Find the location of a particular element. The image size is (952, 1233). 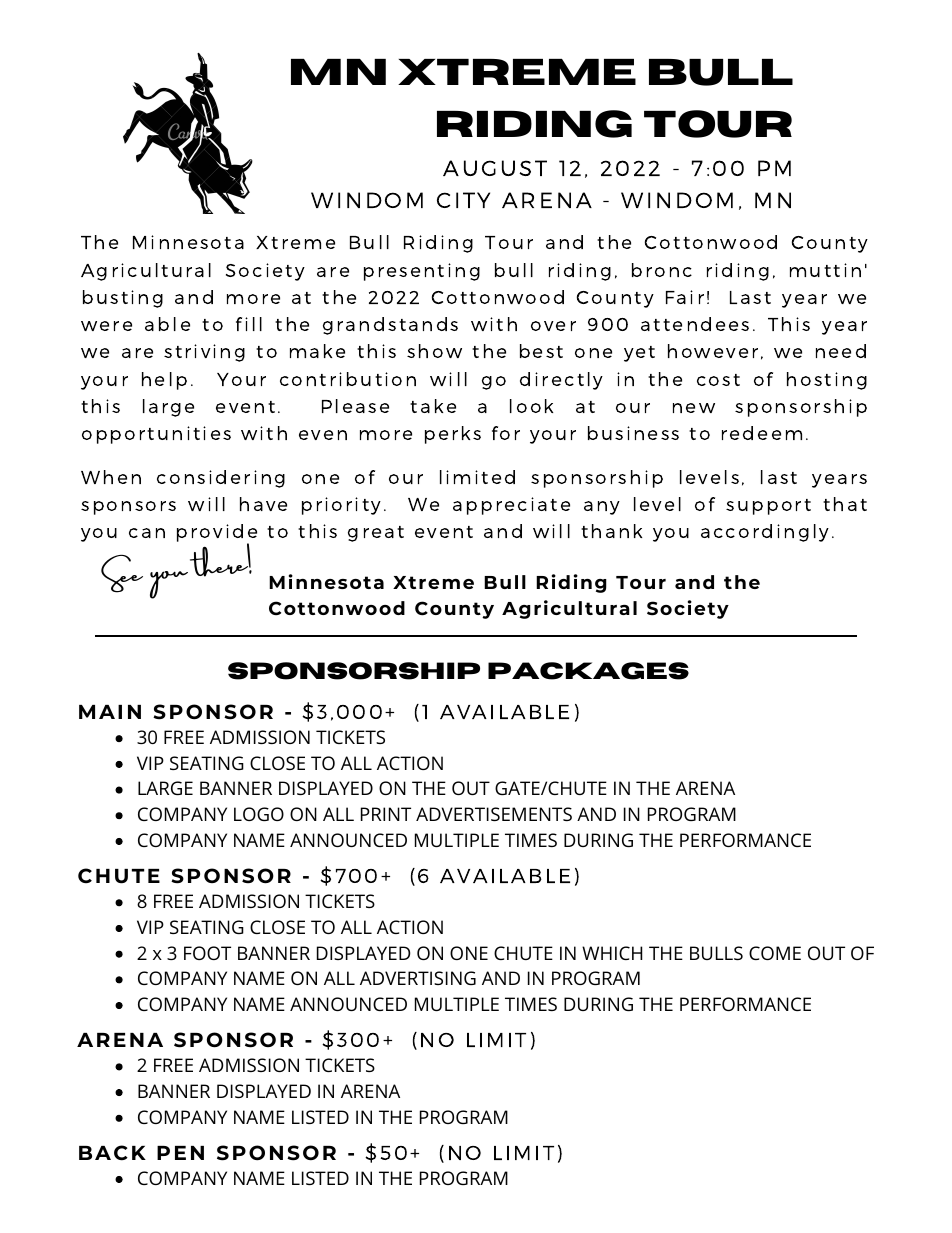

bronc is located at coordinates (662, 270).
